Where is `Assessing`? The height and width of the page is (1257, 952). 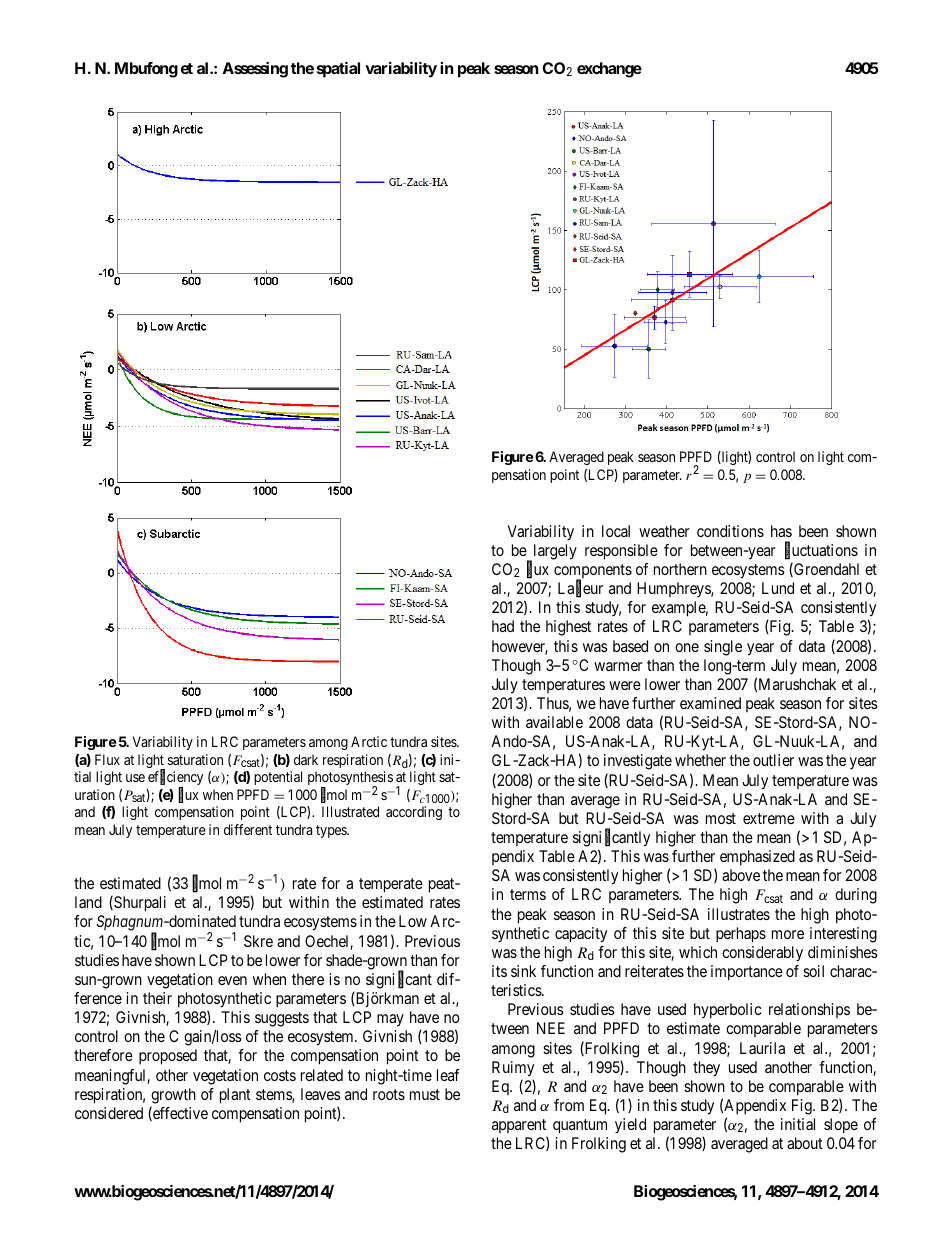 Assessing is located at coordinates (255, 70).
